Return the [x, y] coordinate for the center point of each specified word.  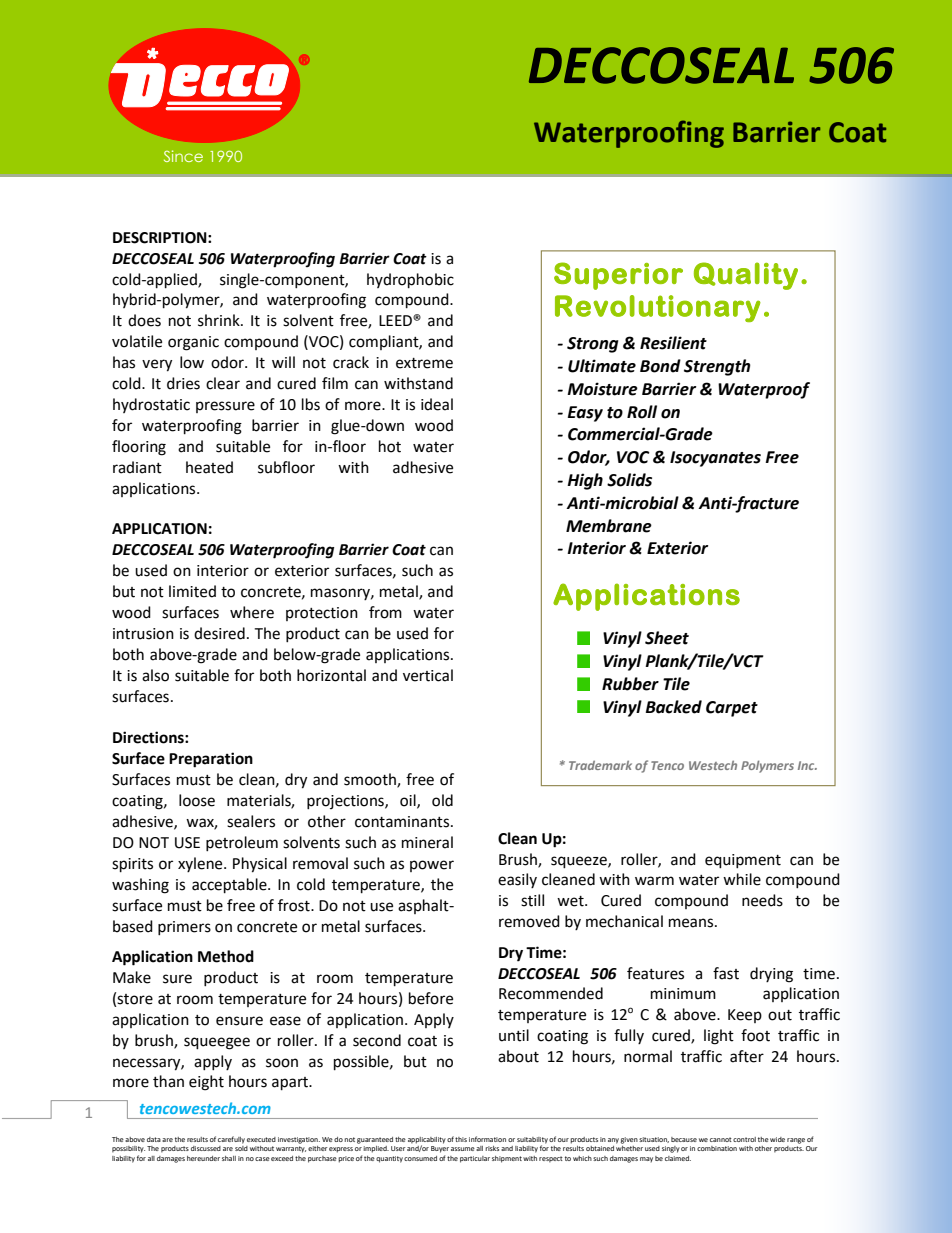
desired [219, 633]
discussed [206, 1148]
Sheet [667, 638]
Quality [746, 276]
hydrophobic [410, 281]
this [461, 1139]
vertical [428, 675]
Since [183, 156]
